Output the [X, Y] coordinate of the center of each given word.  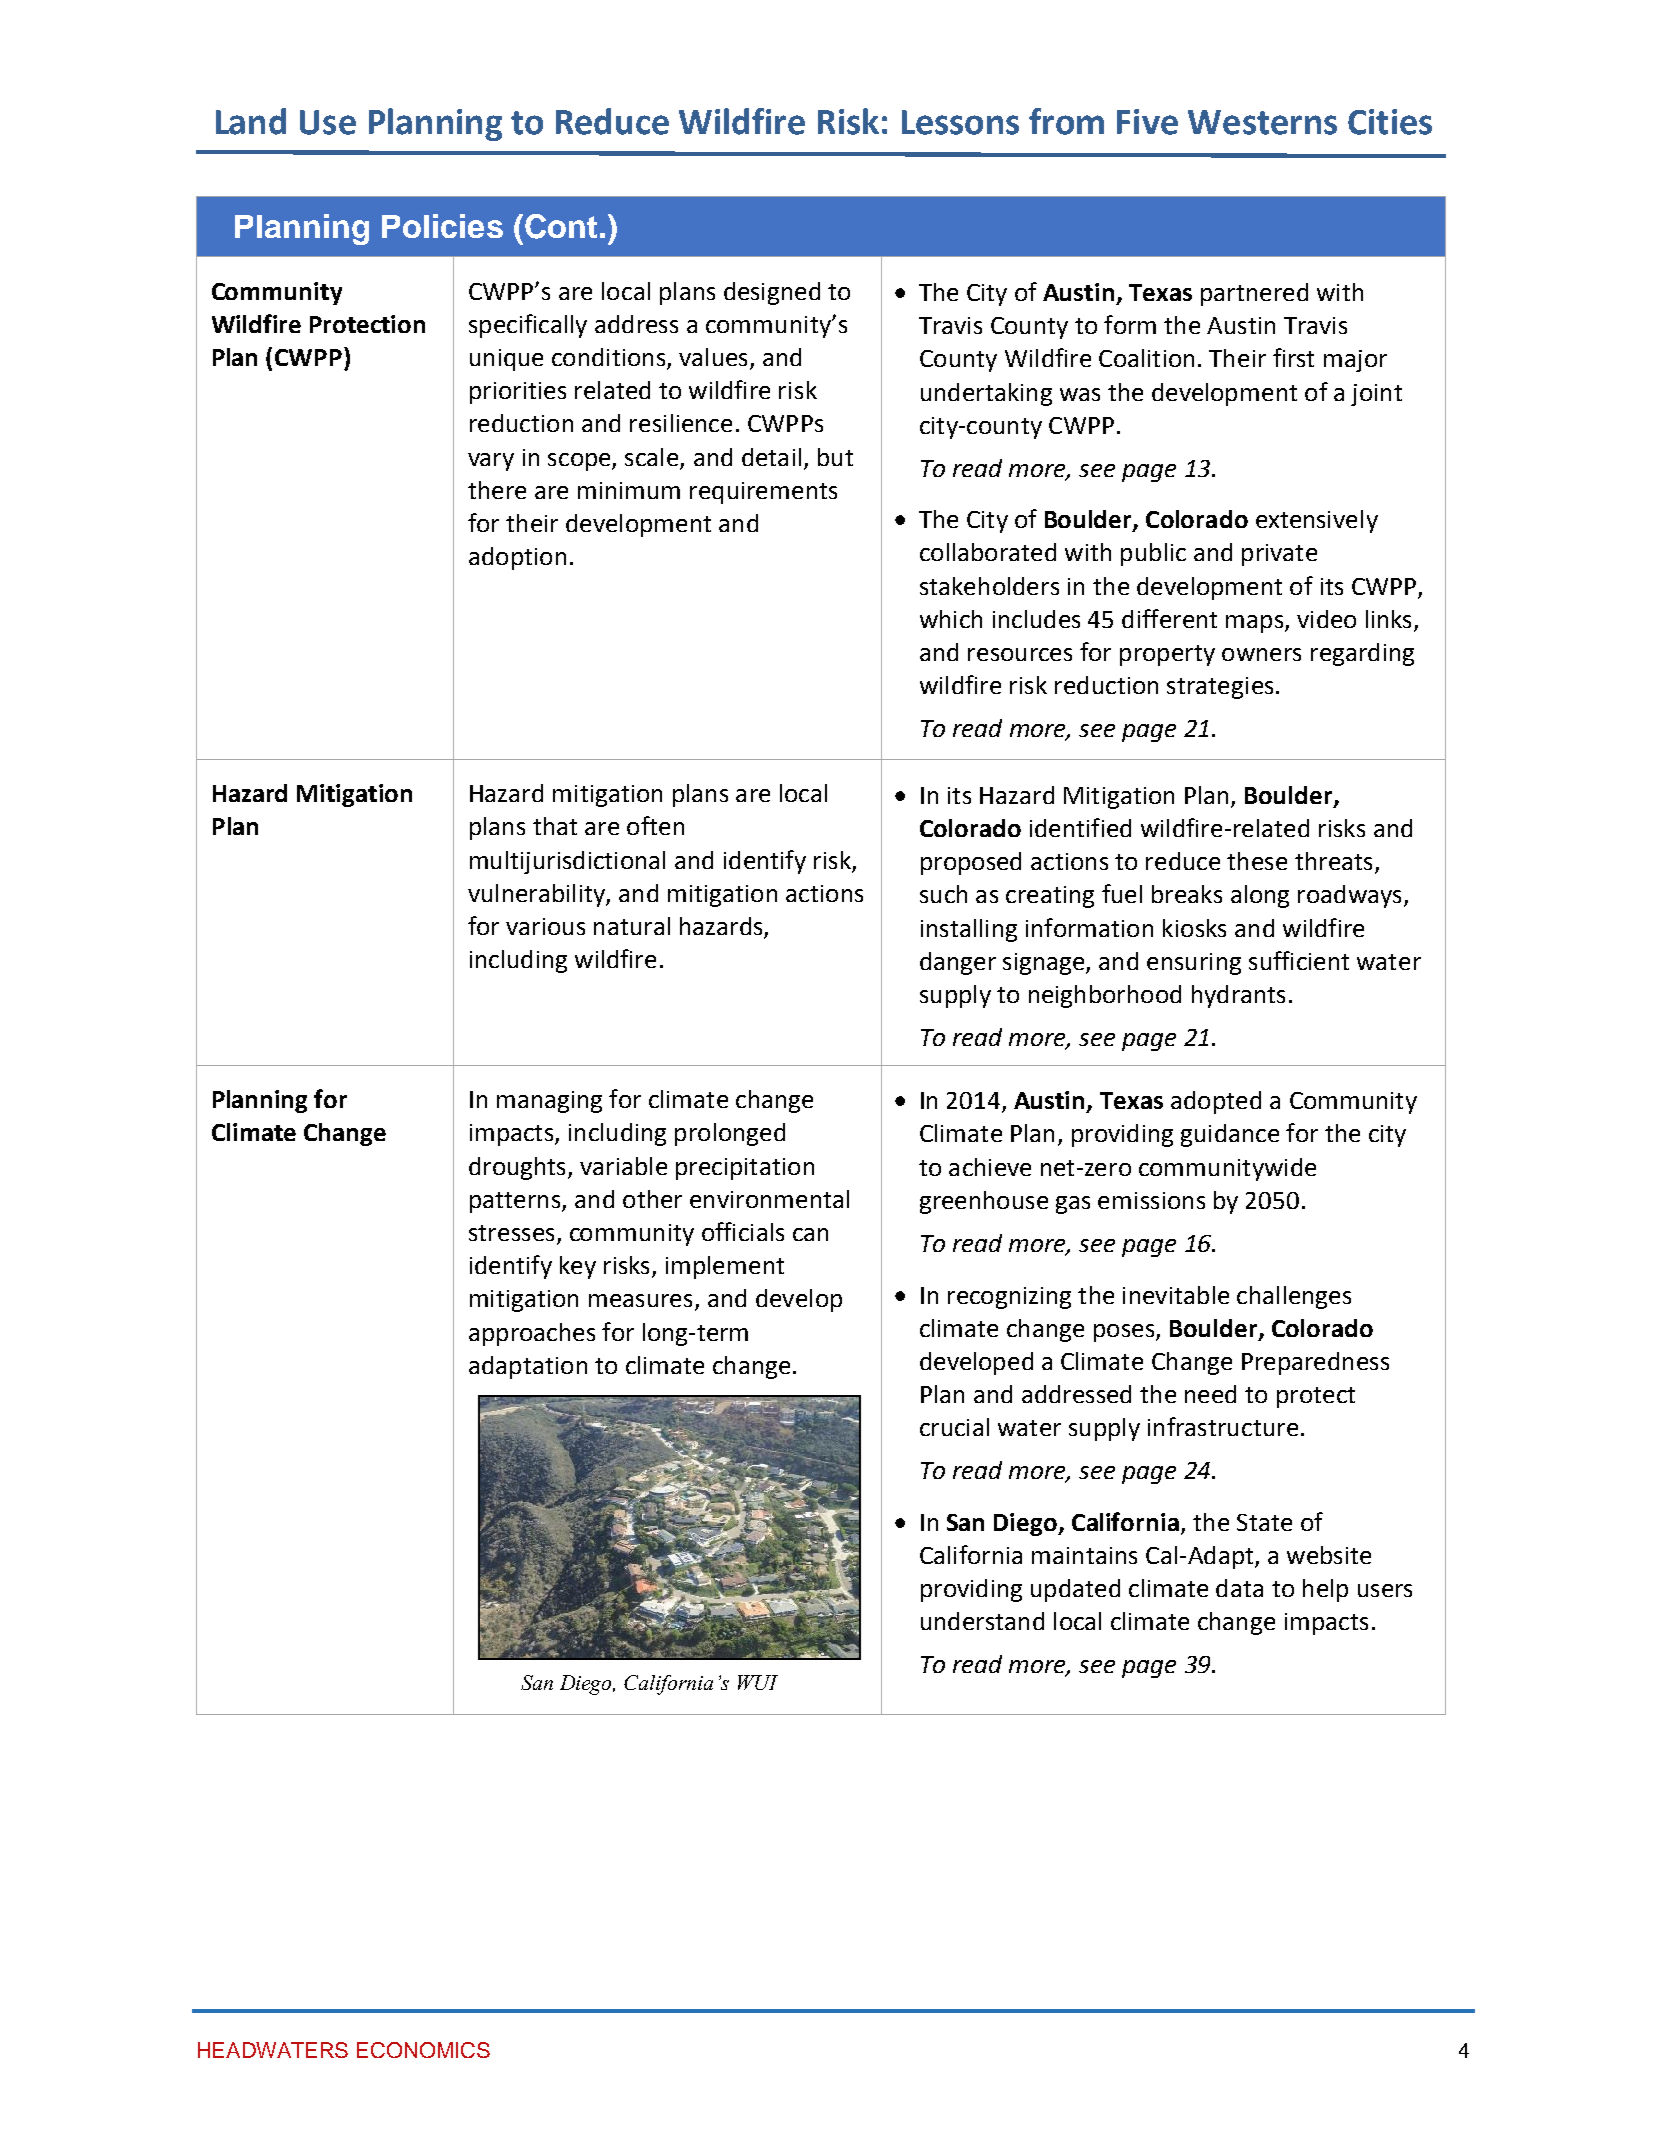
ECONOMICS [423, 2050]
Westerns [1262, 122]
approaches [532, 1334]
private [1279, 555]
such [943, 894]
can [810, 1234]
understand [982, 1621]
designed [772, 293]
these [1257, 861]
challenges [1294, 1297]
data [1239, 1588]
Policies [442, 226]
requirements [763, 493]
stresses [511, 1233]
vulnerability [537, 895]
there [497, 490]
